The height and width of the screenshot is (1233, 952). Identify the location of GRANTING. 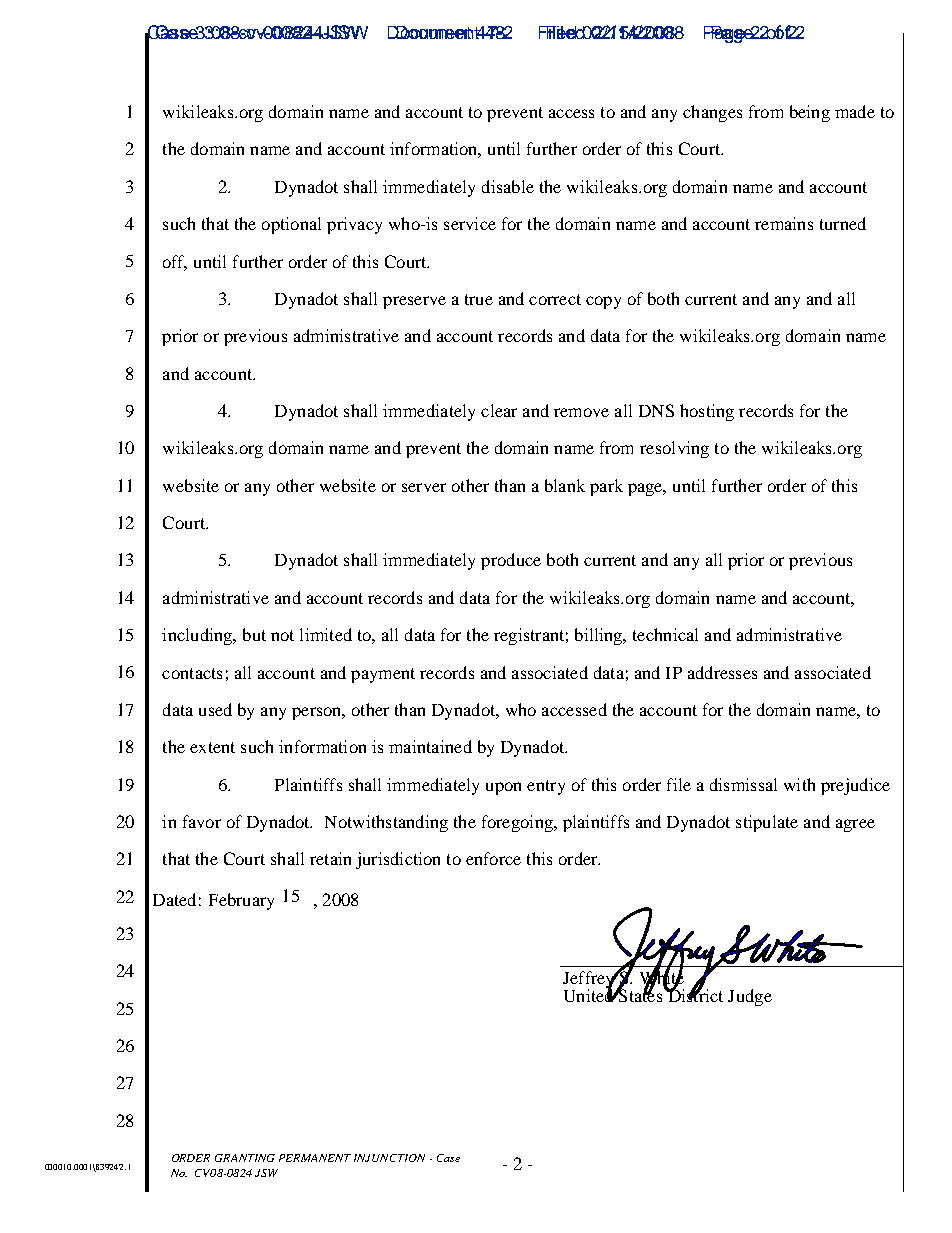
(245, 1158).
